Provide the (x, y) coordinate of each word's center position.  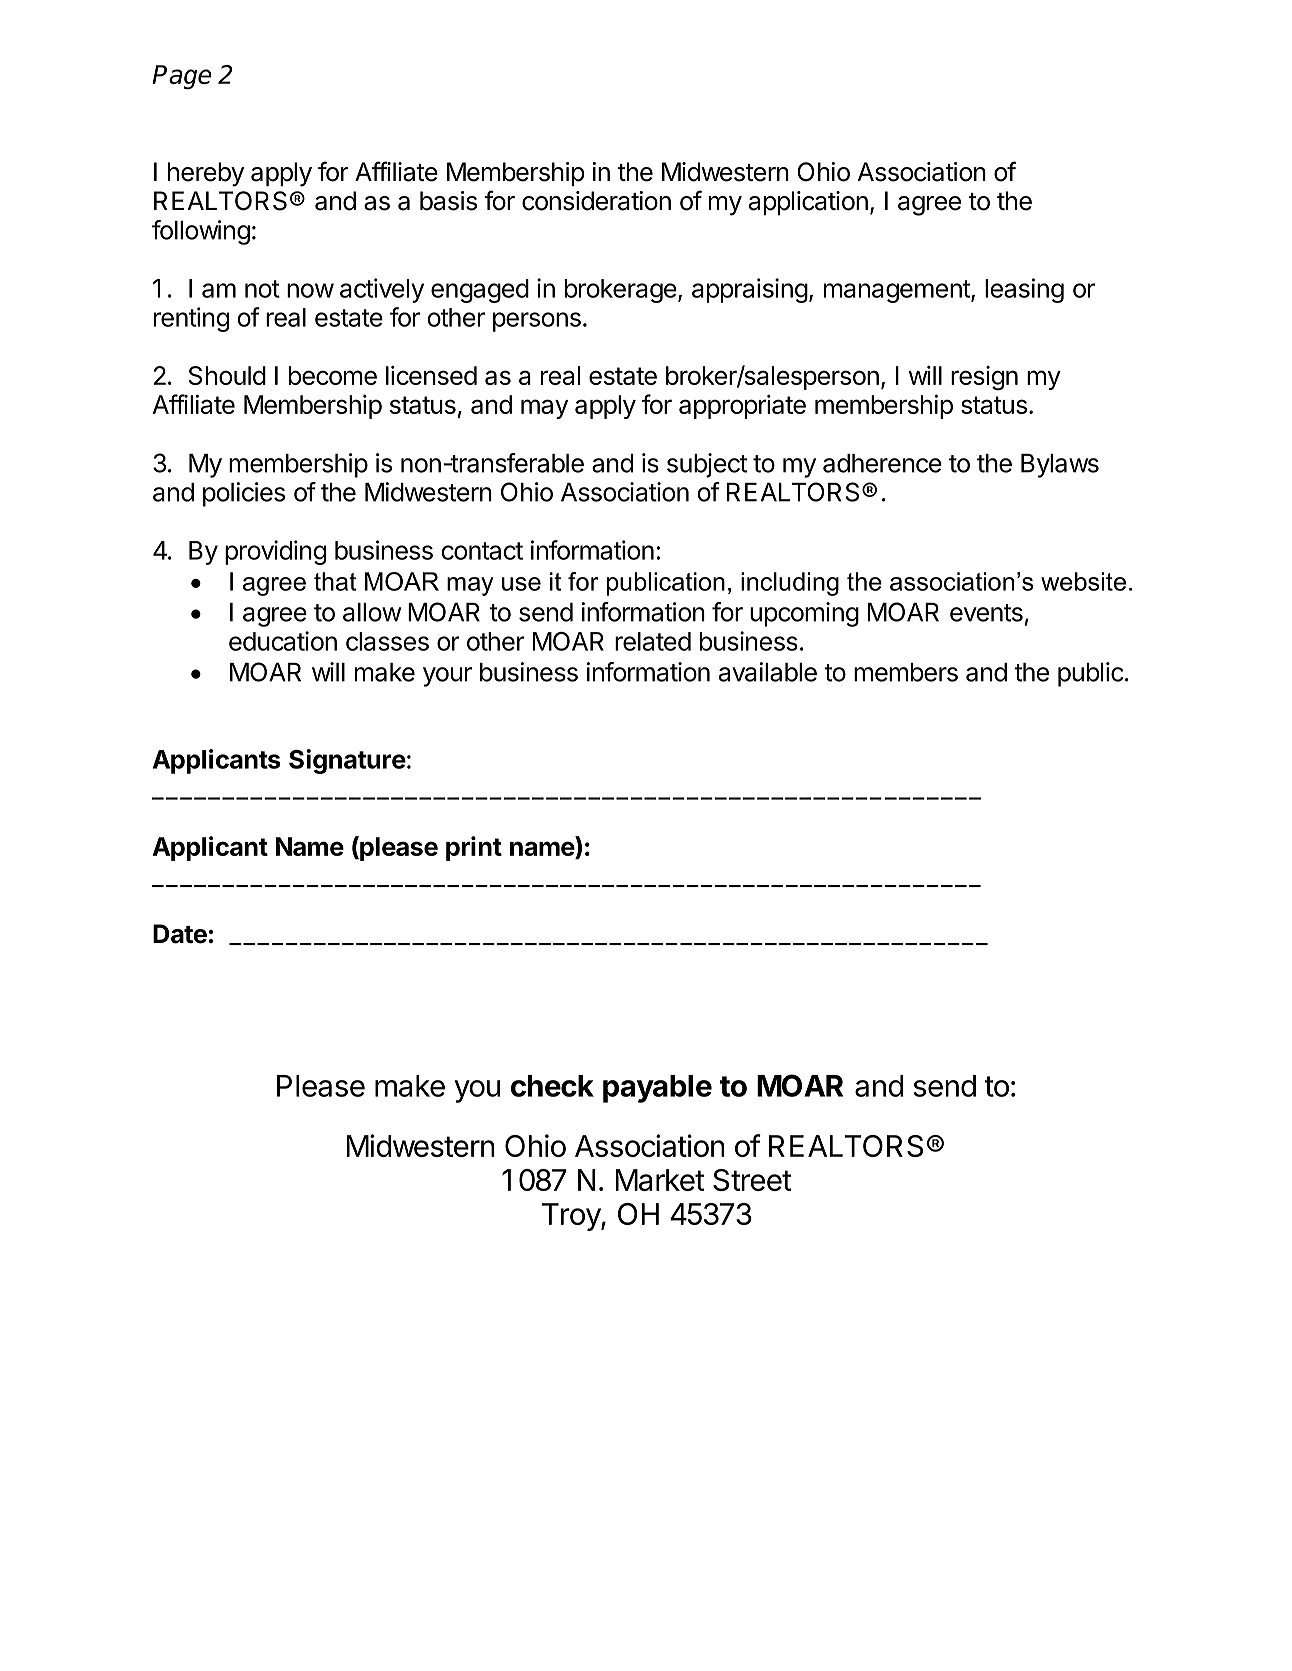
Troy (572, 1217)
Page (181, 77)
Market (660, 1180)
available (768, 672)
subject (707, 465)
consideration (596, 201)
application (808, 203)
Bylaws (1060, 466)
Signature (347, 761)
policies (244, 494)
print (474, 848)
